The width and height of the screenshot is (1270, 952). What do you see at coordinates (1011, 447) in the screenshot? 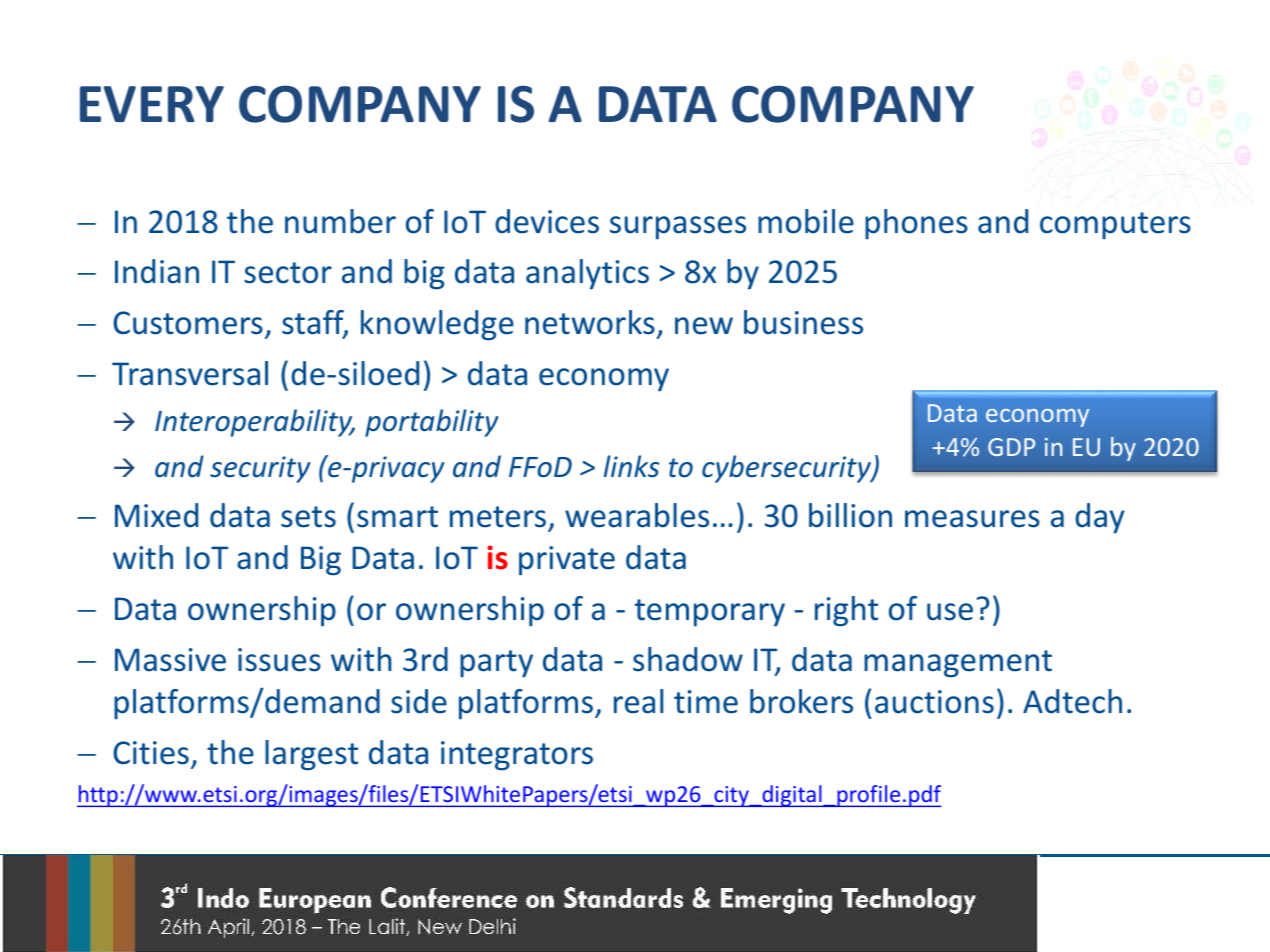
I see `GDP` at bounding box center [1011, 447].
